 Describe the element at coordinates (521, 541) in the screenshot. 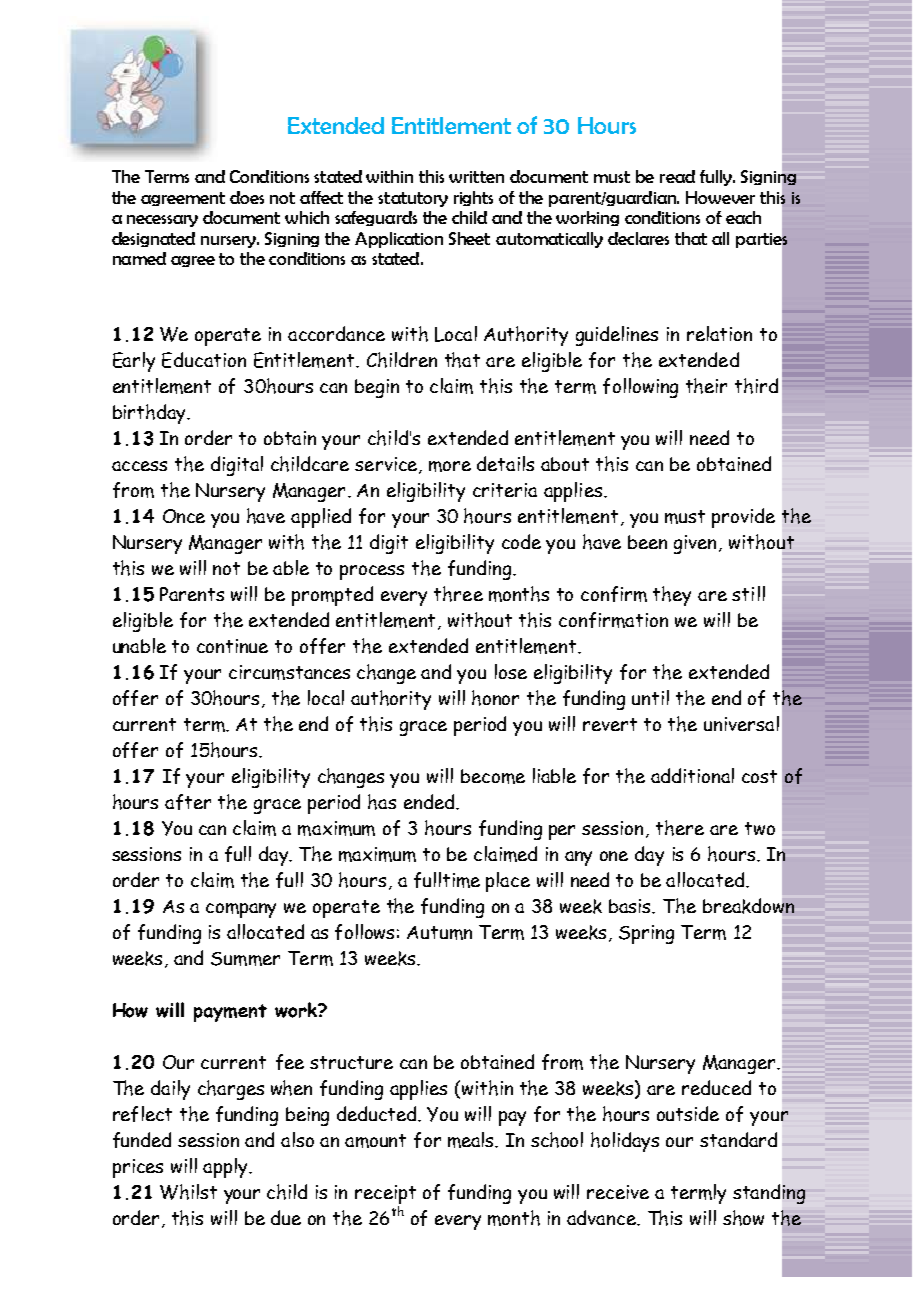

I see `code` at that location.
